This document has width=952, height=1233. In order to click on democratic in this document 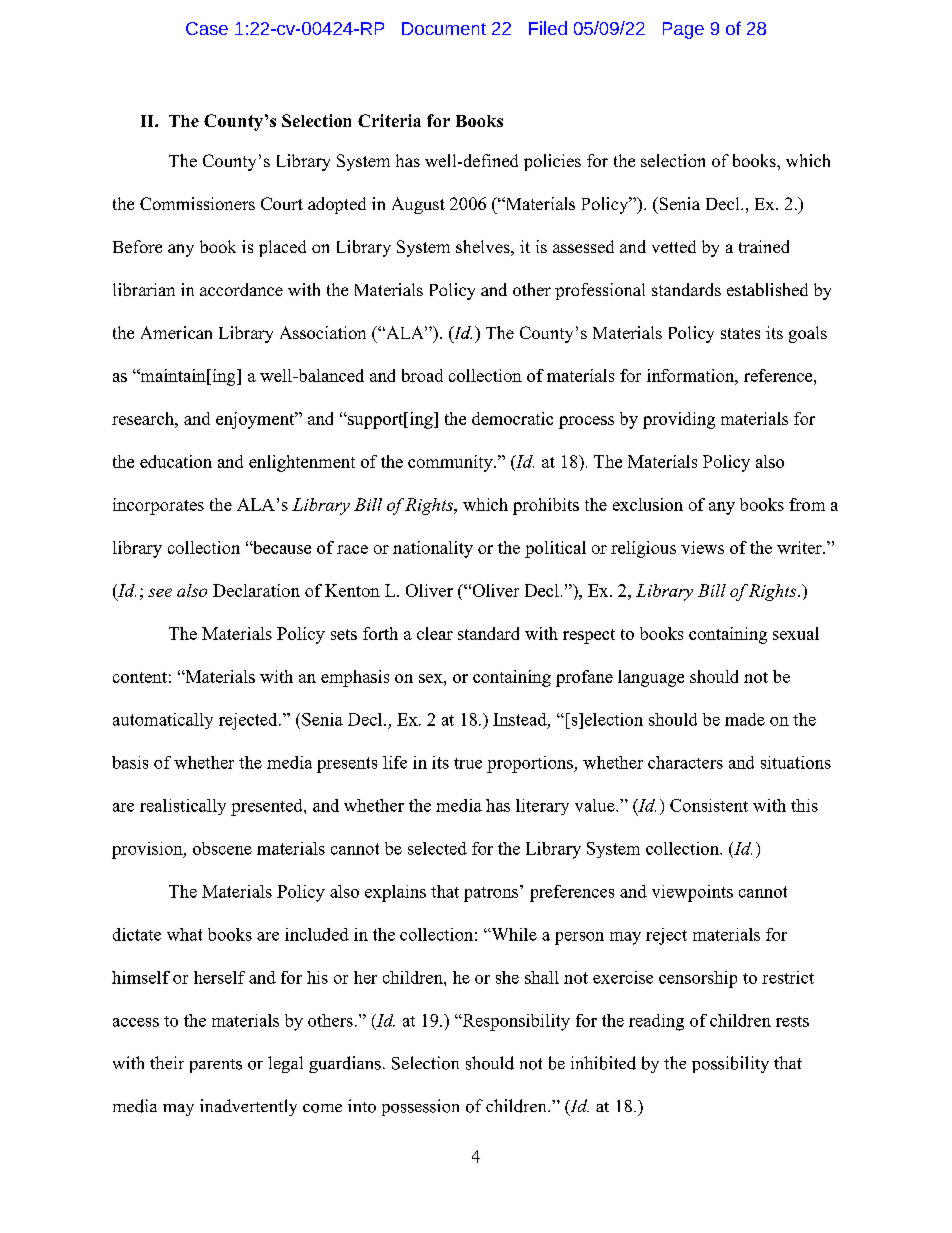, I will do `click(512, 418)`.
